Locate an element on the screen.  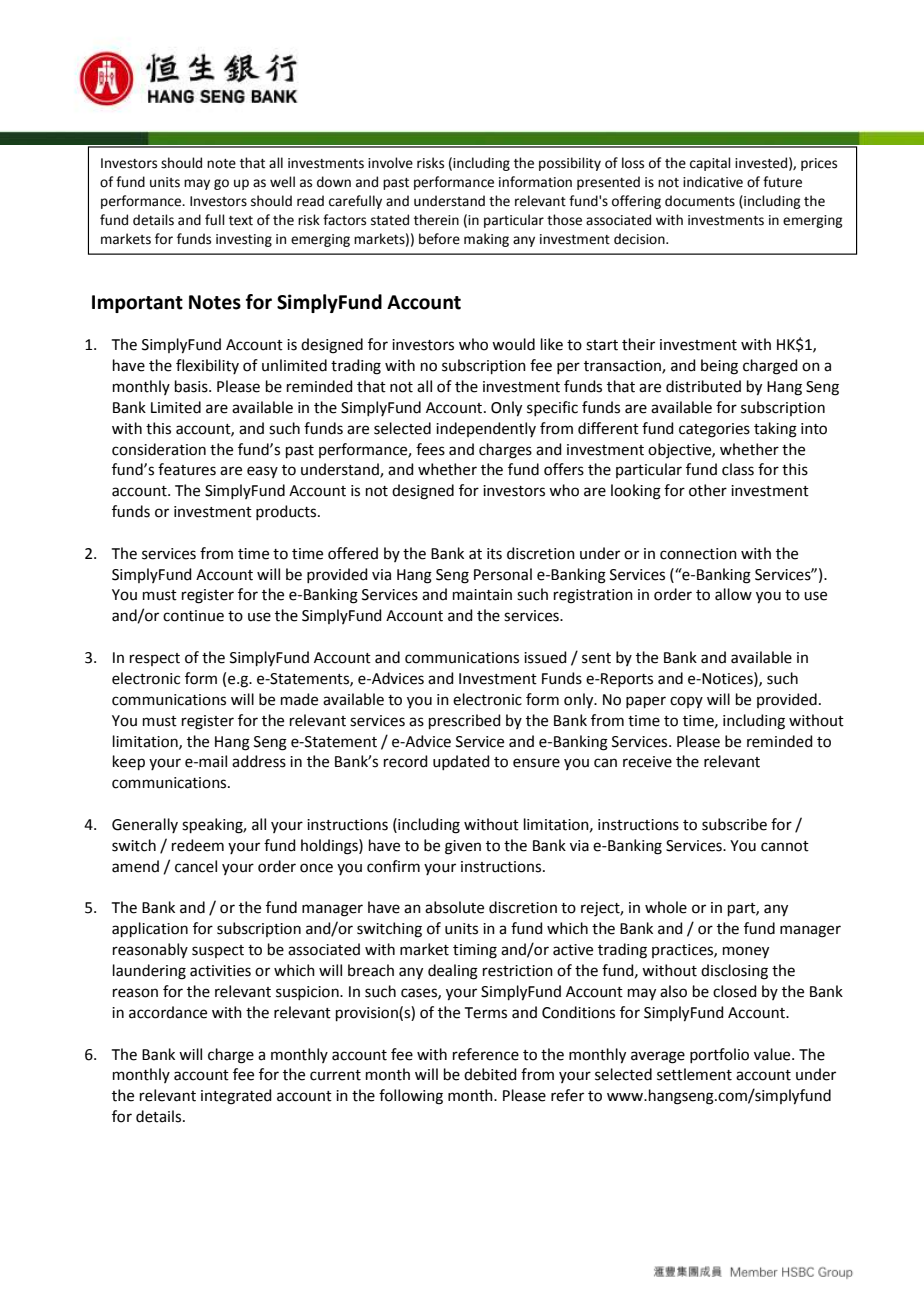
continue is located at coordinates (193, 616).
